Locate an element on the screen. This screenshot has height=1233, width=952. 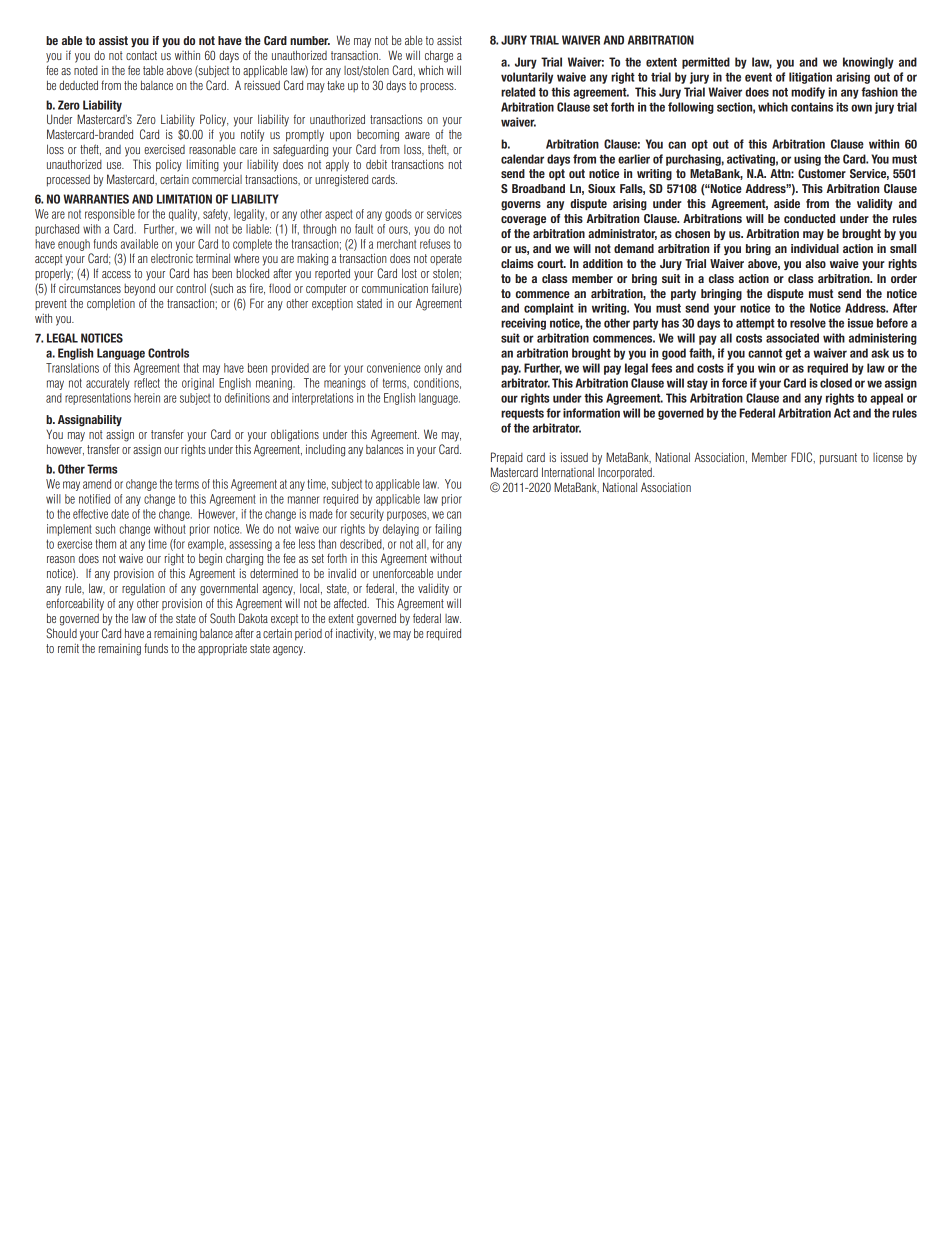
herein is located at coordinates (147, 398).
